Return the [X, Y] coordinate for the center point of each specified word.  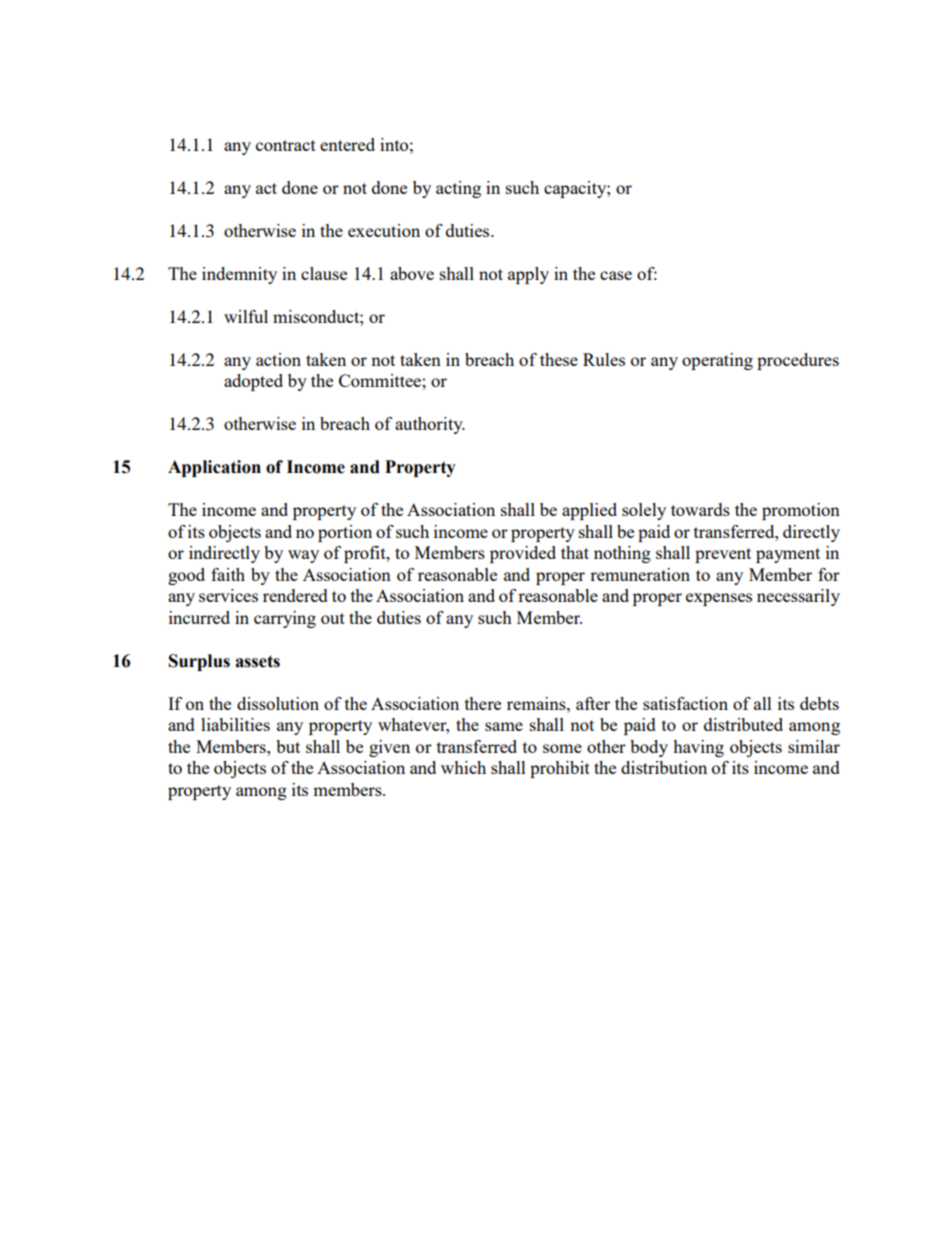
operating [717, 361]
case [616, 275]
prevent [723, 555]
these [559, 359]
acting [458, 189]
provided [523, 554]
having [698, 748]
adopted [253, 382]
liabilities [235, 724]
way [303, 556]
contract [286, 145]
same [504, 726]
